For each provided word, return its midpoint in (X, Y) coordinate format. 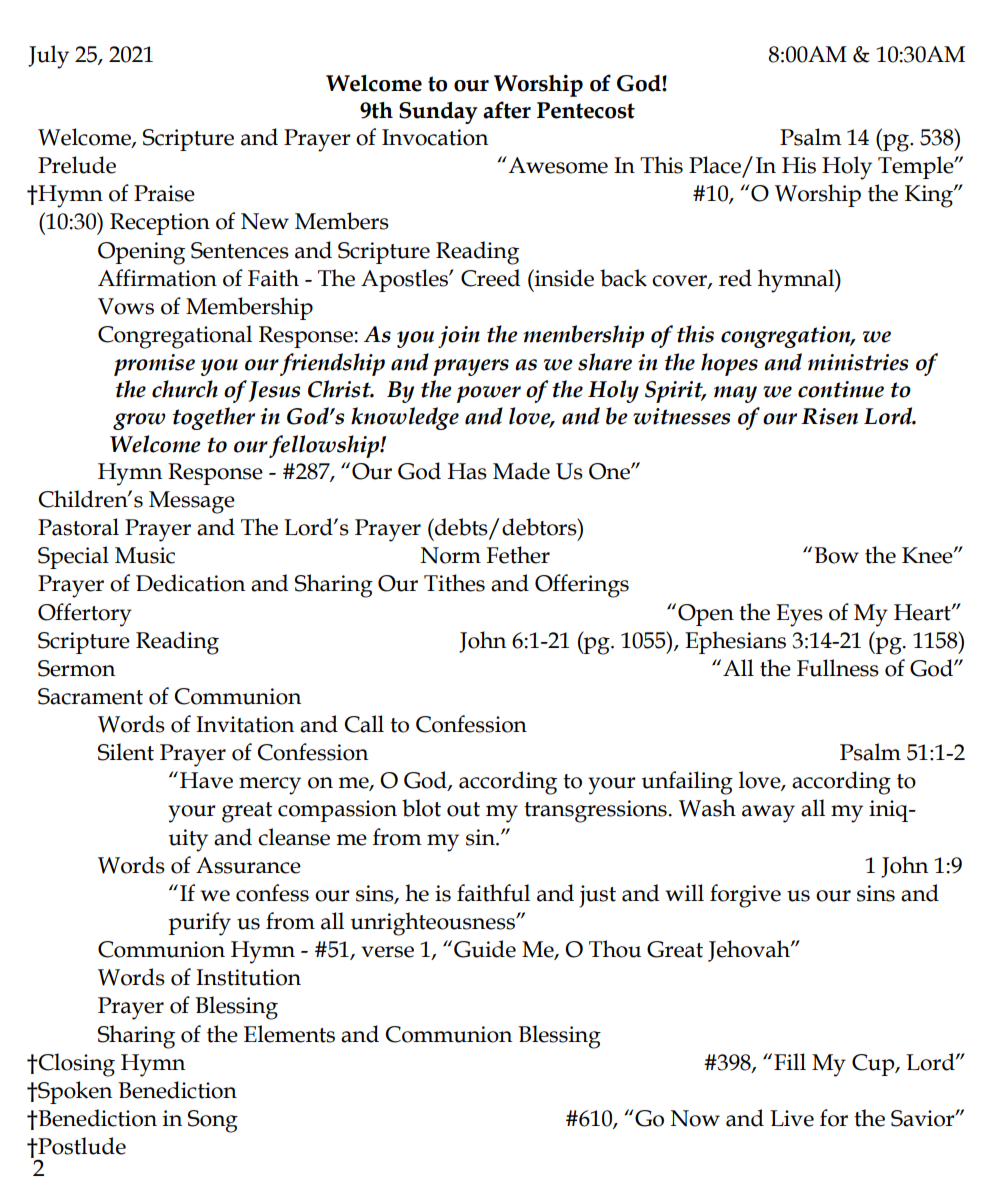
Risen (829, 416)
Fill (790, 1061)
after (507, 110)
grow (139, 421)
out (463, 809)
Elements (289, 1034)
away (768, 814)
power (489, 394)
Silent (126, 752)
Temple (917, 167)
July (48, 57)
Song (213, 1121)
